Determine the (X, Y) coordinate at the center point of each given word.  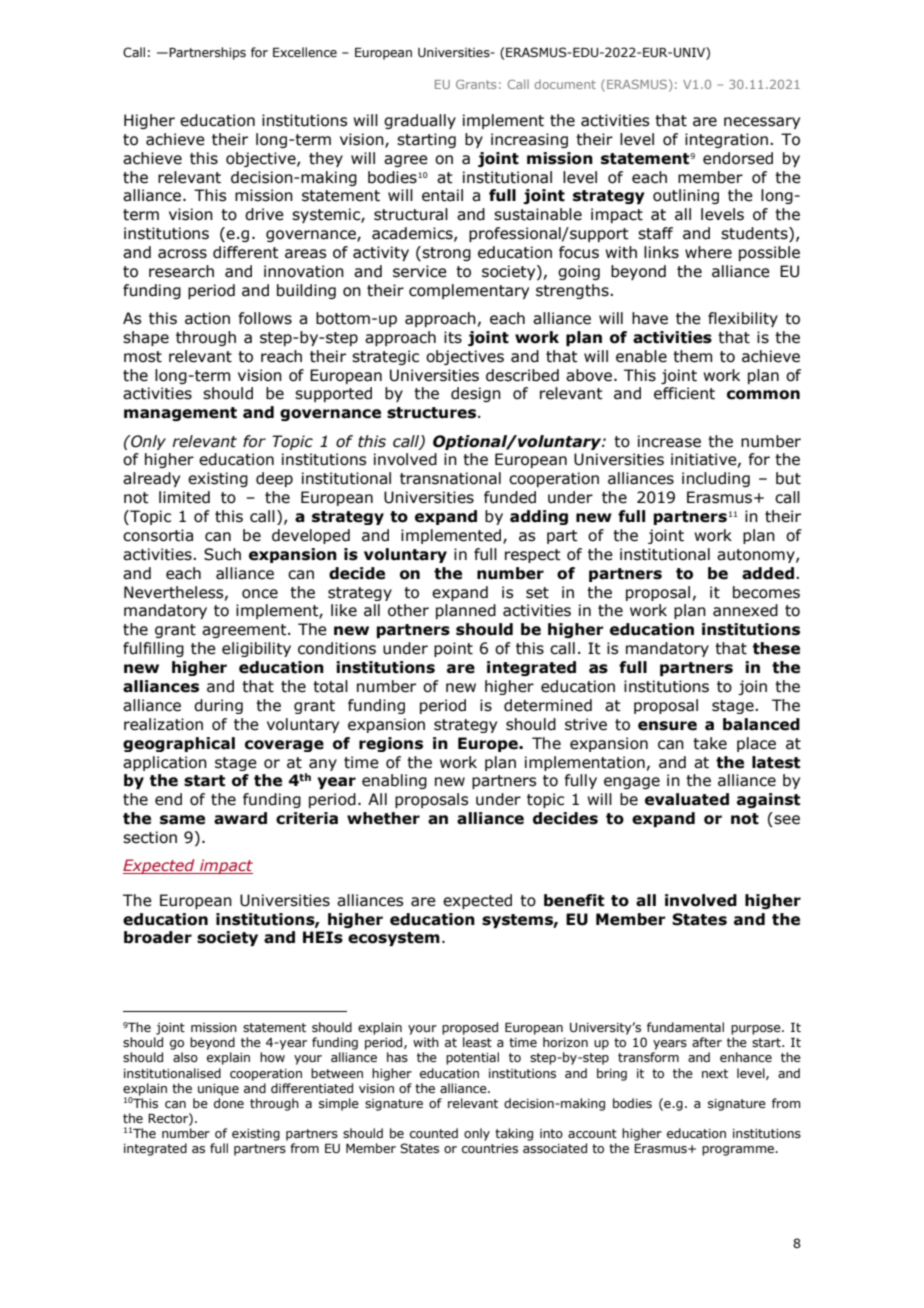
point (453, 649)
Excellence (305, 52)
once (260, 594)
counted (434, 1133)
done (229, 1103)
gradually (420, 121)
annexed (745, 610)
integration (726, 140)
